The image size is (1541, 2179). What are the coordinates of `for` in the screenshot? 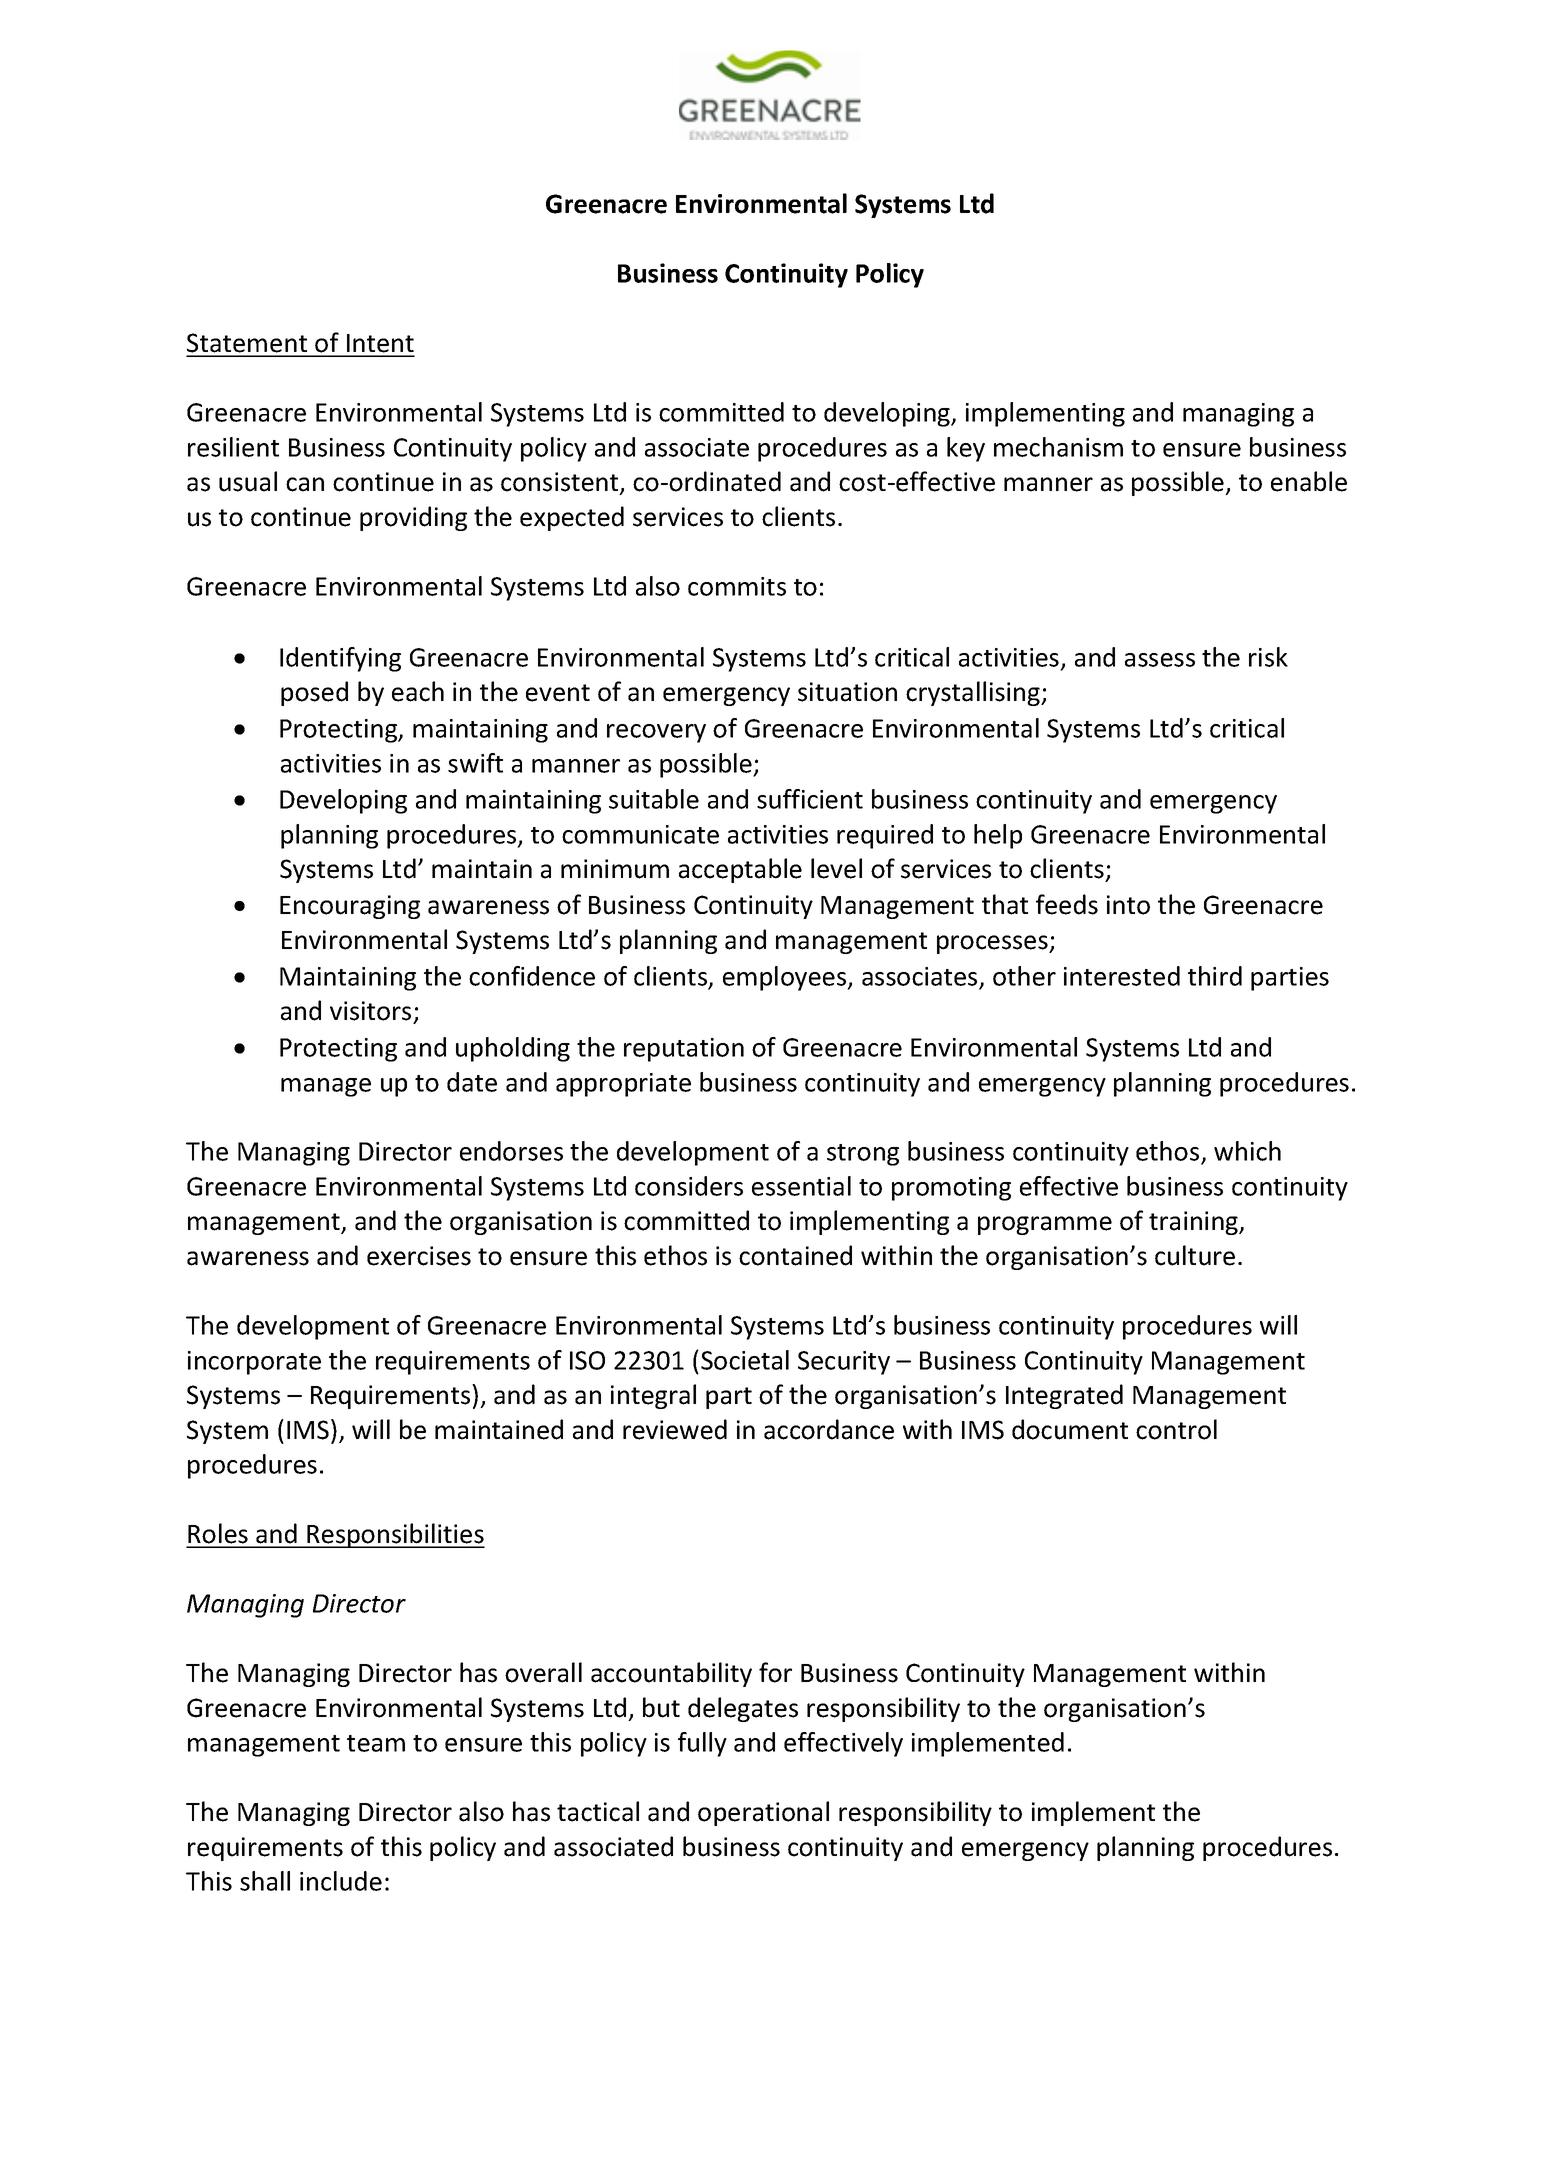 It's located at (775, 1672).
